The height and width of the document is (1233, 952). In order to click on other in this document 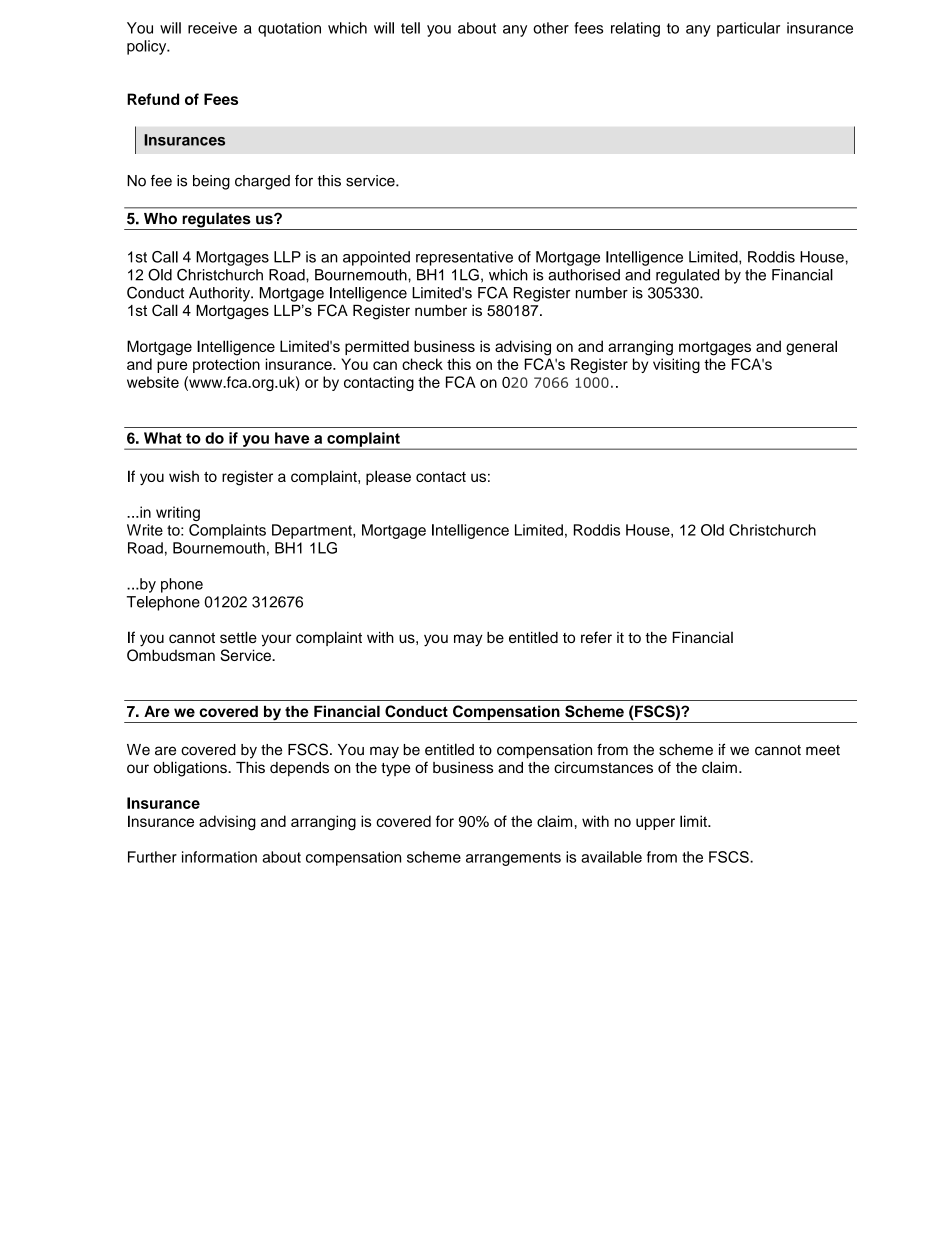, I will do `click(551, 28)`.
